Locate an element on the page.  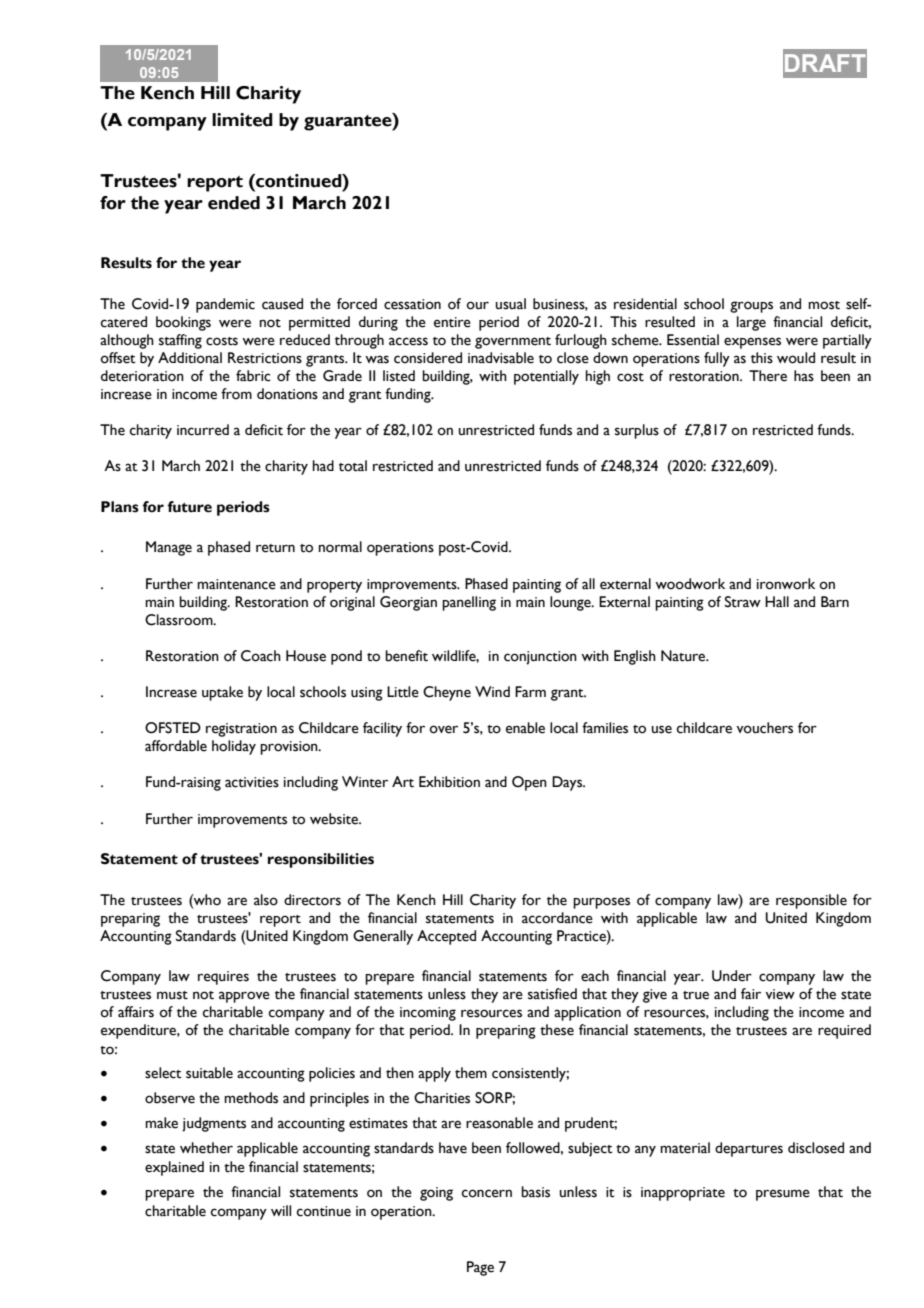
groups is located at coordinates (751, 307).
